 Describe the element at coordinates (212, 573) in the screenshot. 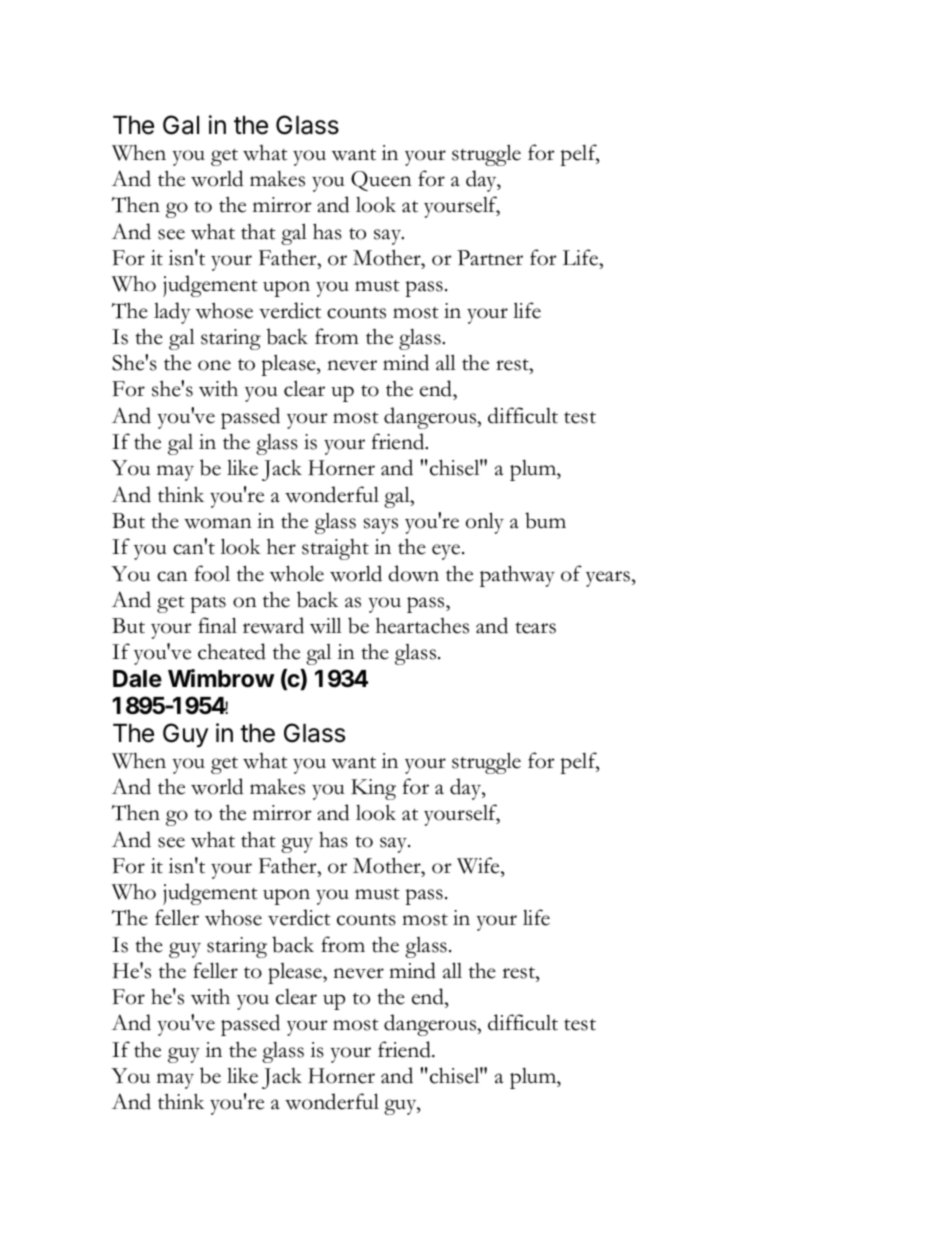

I see `fool` at that location.
